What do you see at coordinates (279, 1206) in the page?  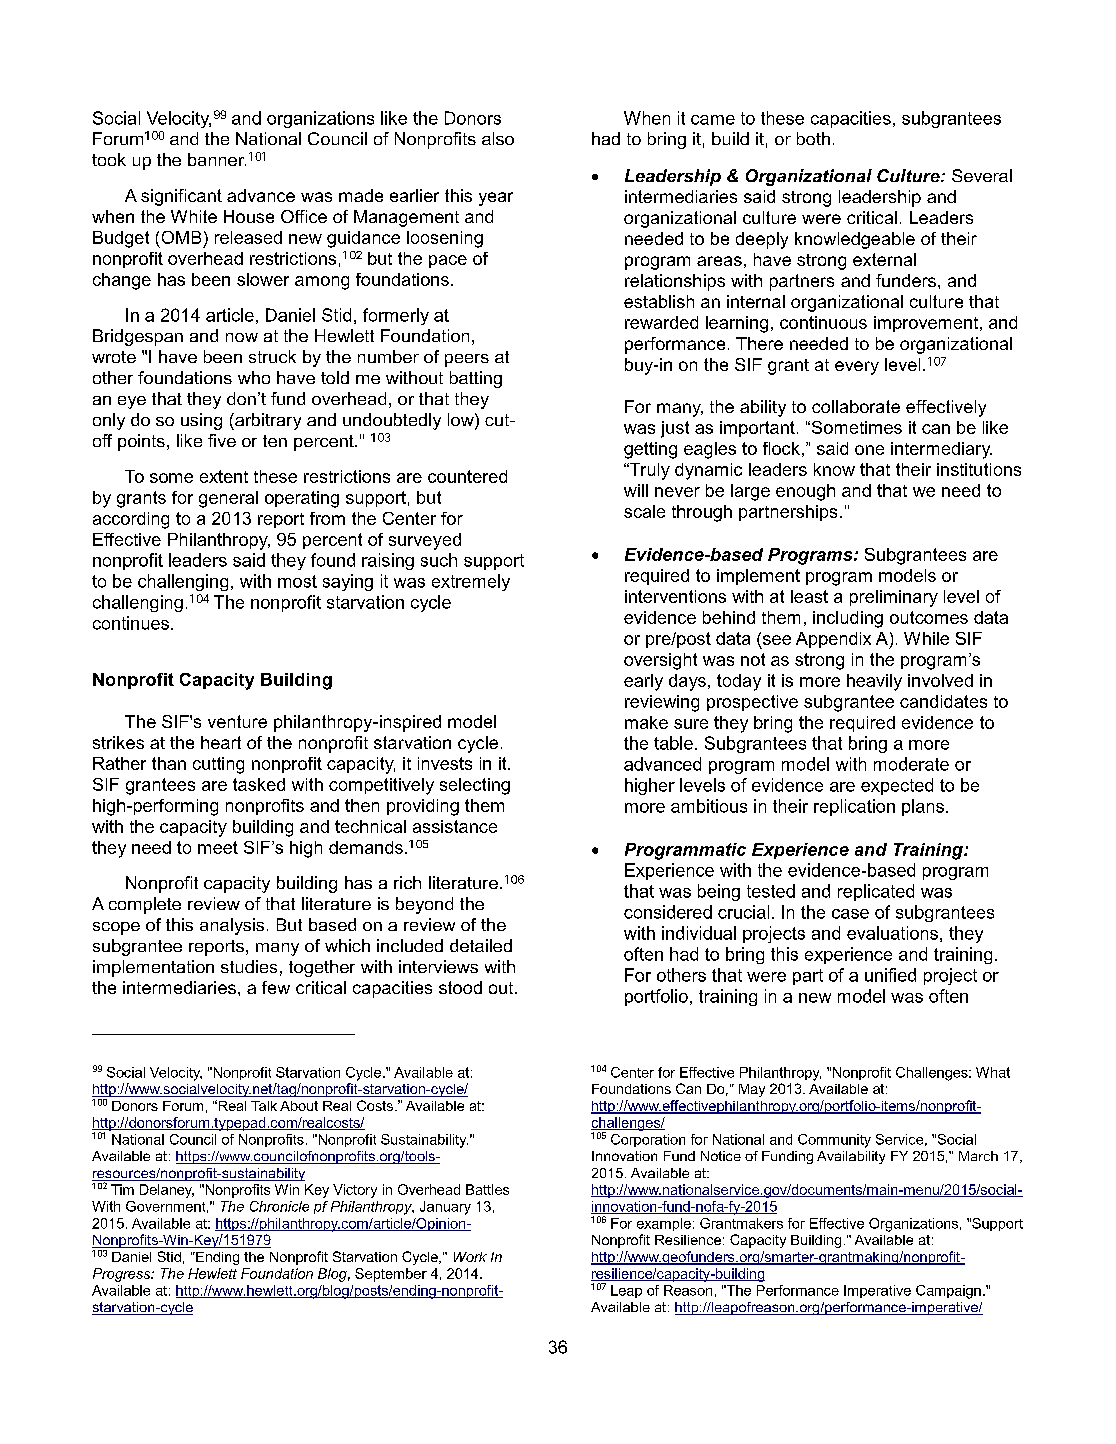 I see `Chronicle` at bounding box center [279, 1206].
